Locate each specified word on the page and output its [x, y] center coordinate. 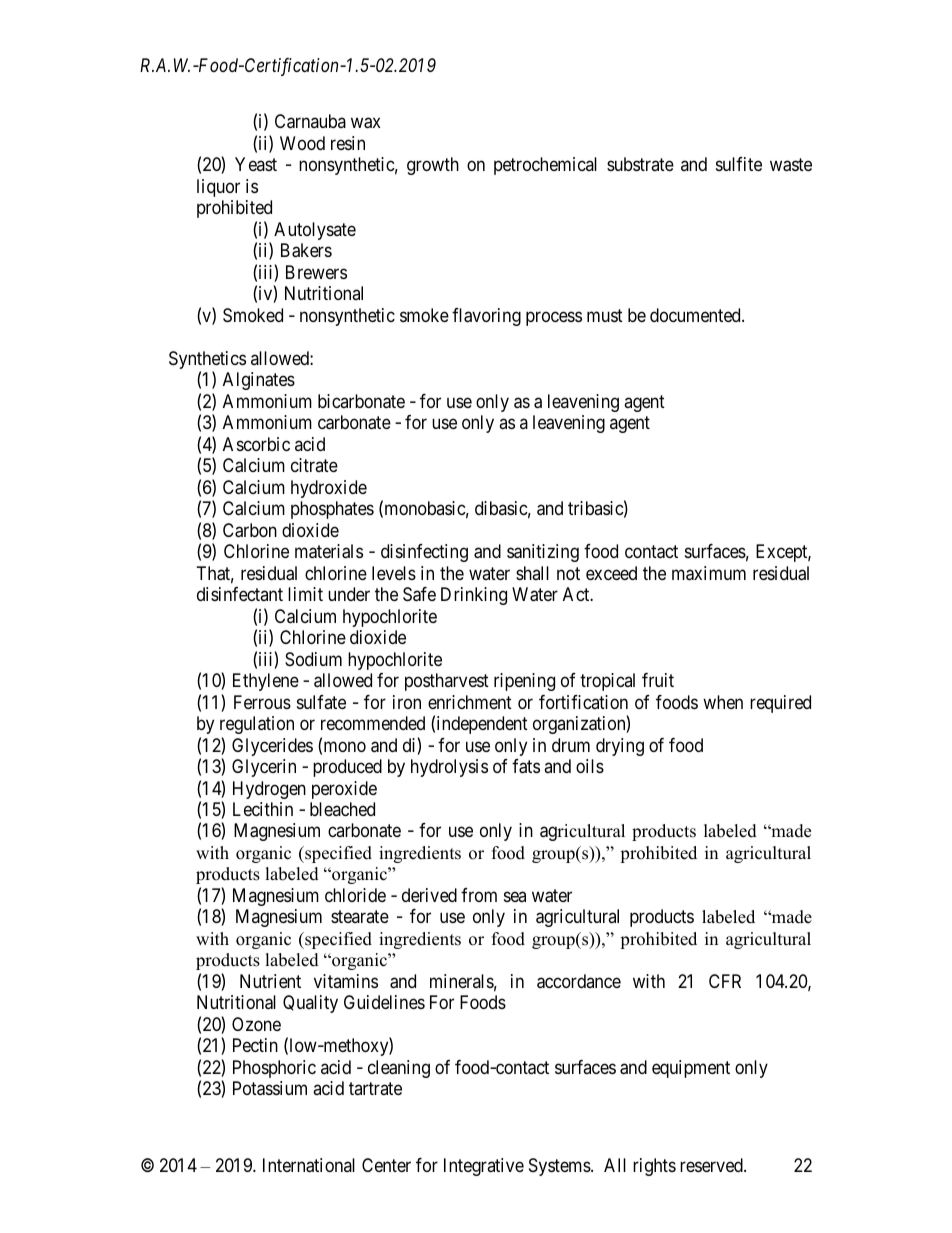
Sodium [313, 659]
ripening [524, 682]
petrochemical [545, 166]
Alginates [259, 381]
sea [515, 896]
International [309, 1165]
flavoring [486, 317]
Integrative [484, 1167]
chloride [355, 895]
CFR [725, 981]
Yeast [256, 164]
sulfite [739, 164]
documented [696, 315]
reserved [712, 1165]
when [723, 702]
